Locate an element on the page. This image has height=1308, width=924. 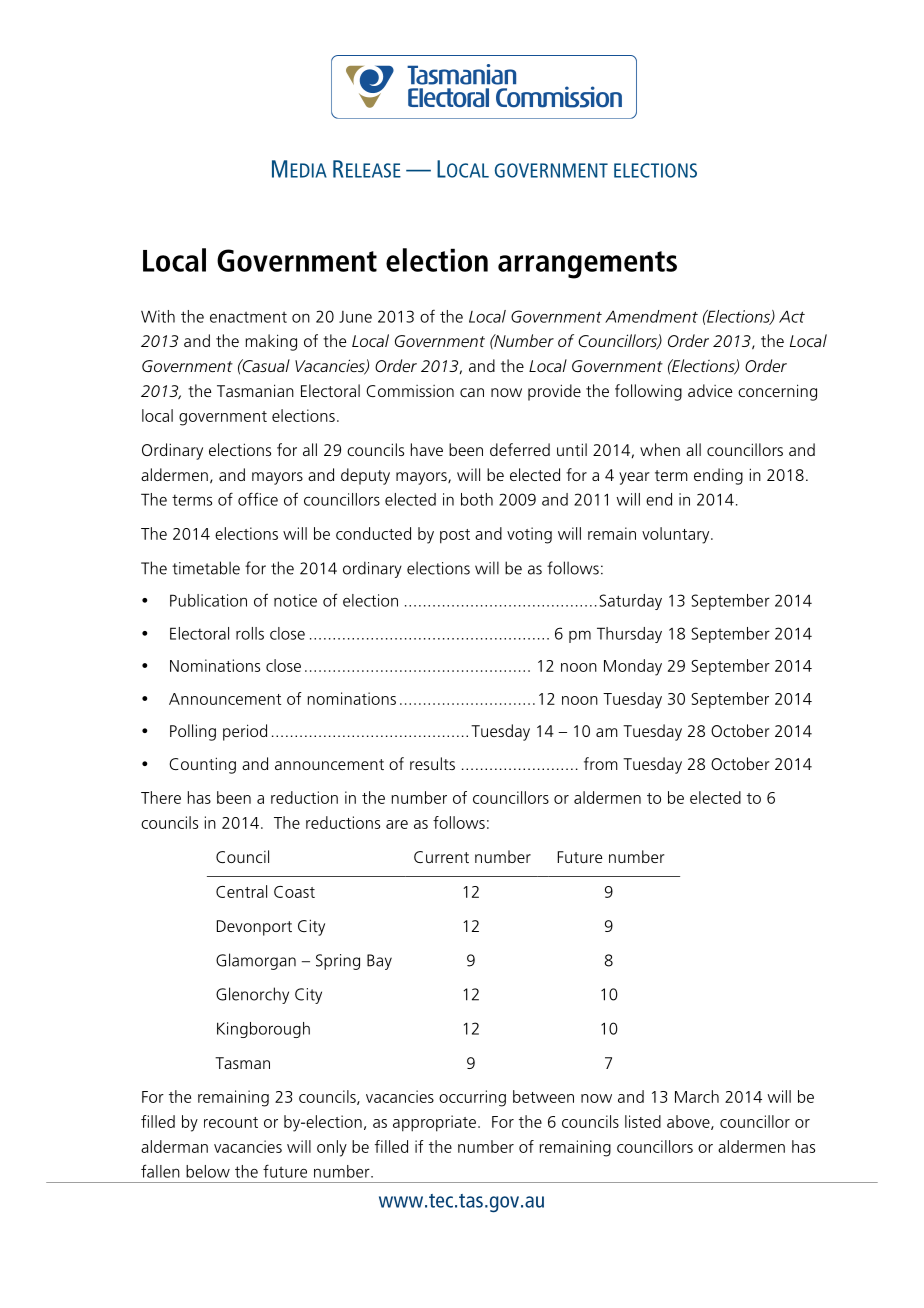
enactment is located at coordinates (248, 317).
